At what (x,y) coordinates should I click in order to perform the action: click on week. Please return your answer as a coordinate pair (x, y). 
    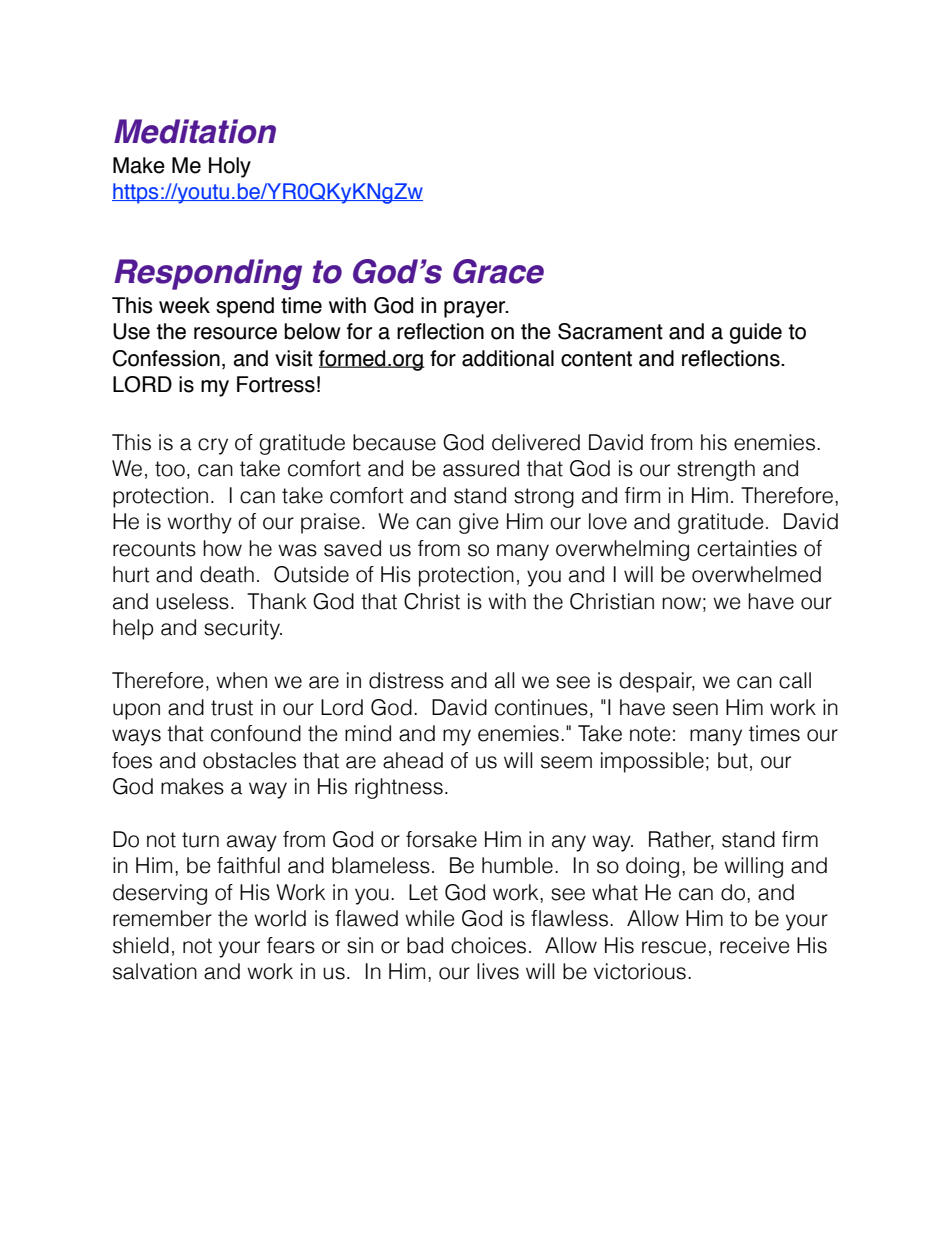
    Looking at the image, I should click on (184, 305).
